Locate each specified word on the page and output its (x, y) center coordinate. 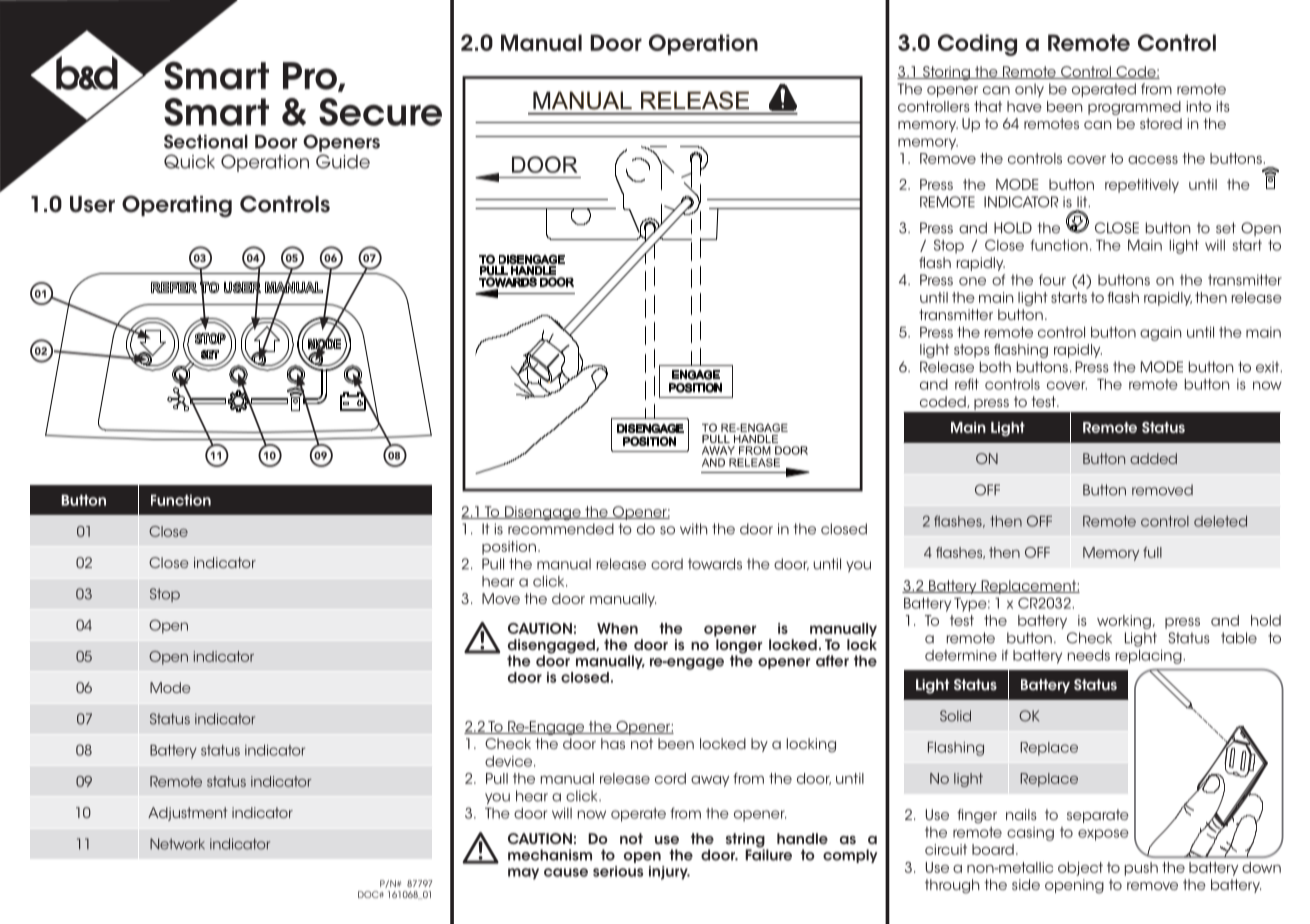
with (693, 529)
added (1153, 458)
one (972, 281)
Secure (380, 112)
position (509, 548)
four (1052, 280)
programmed (1134, 108)
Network (177, 844)
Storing (946, 73)
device (510, 761)
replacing (1149, 657)
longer (739, 647)
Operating (177, 206)
